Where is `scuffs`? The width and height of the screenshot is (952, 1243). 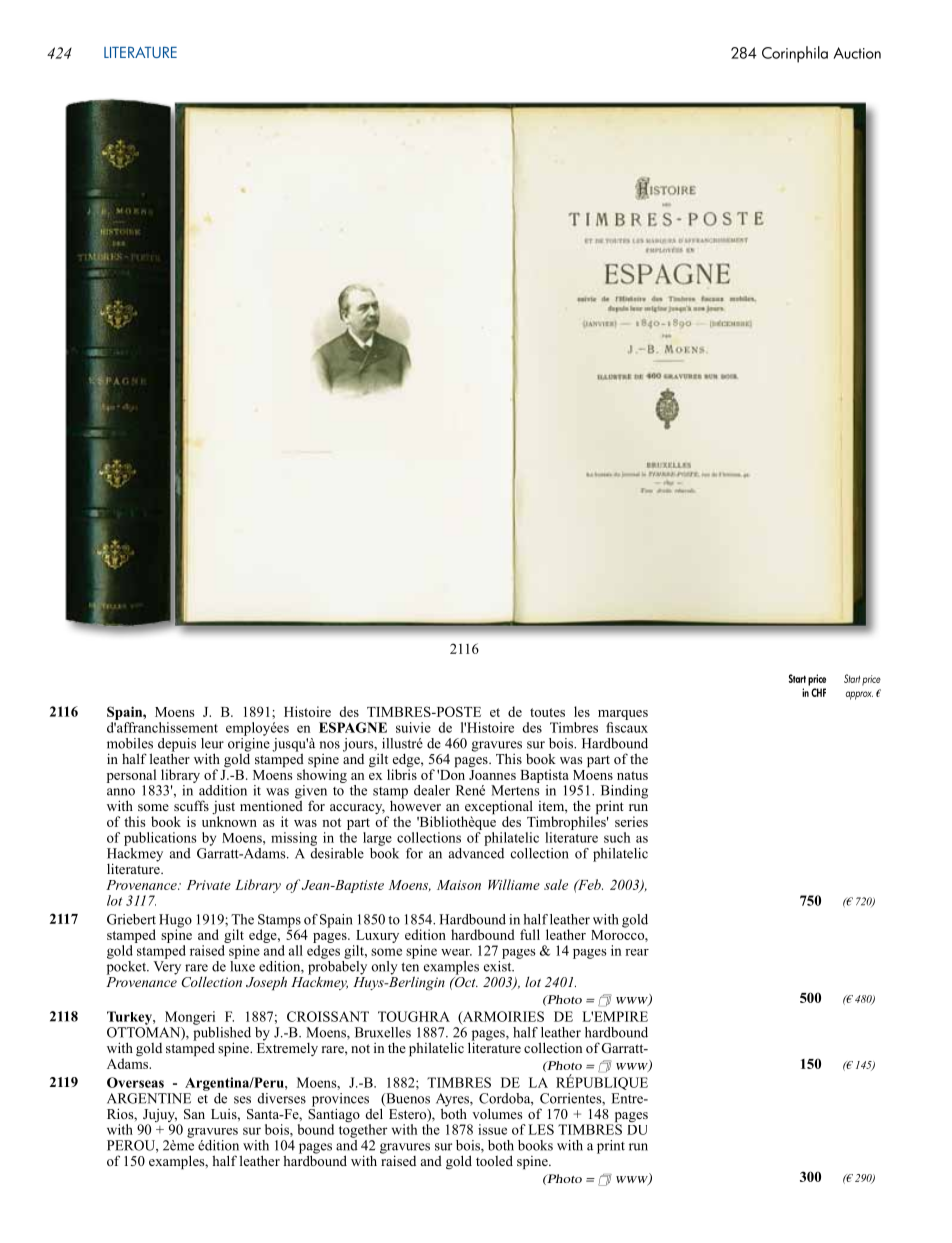
scuffs is located at coordinates (191, 805).
